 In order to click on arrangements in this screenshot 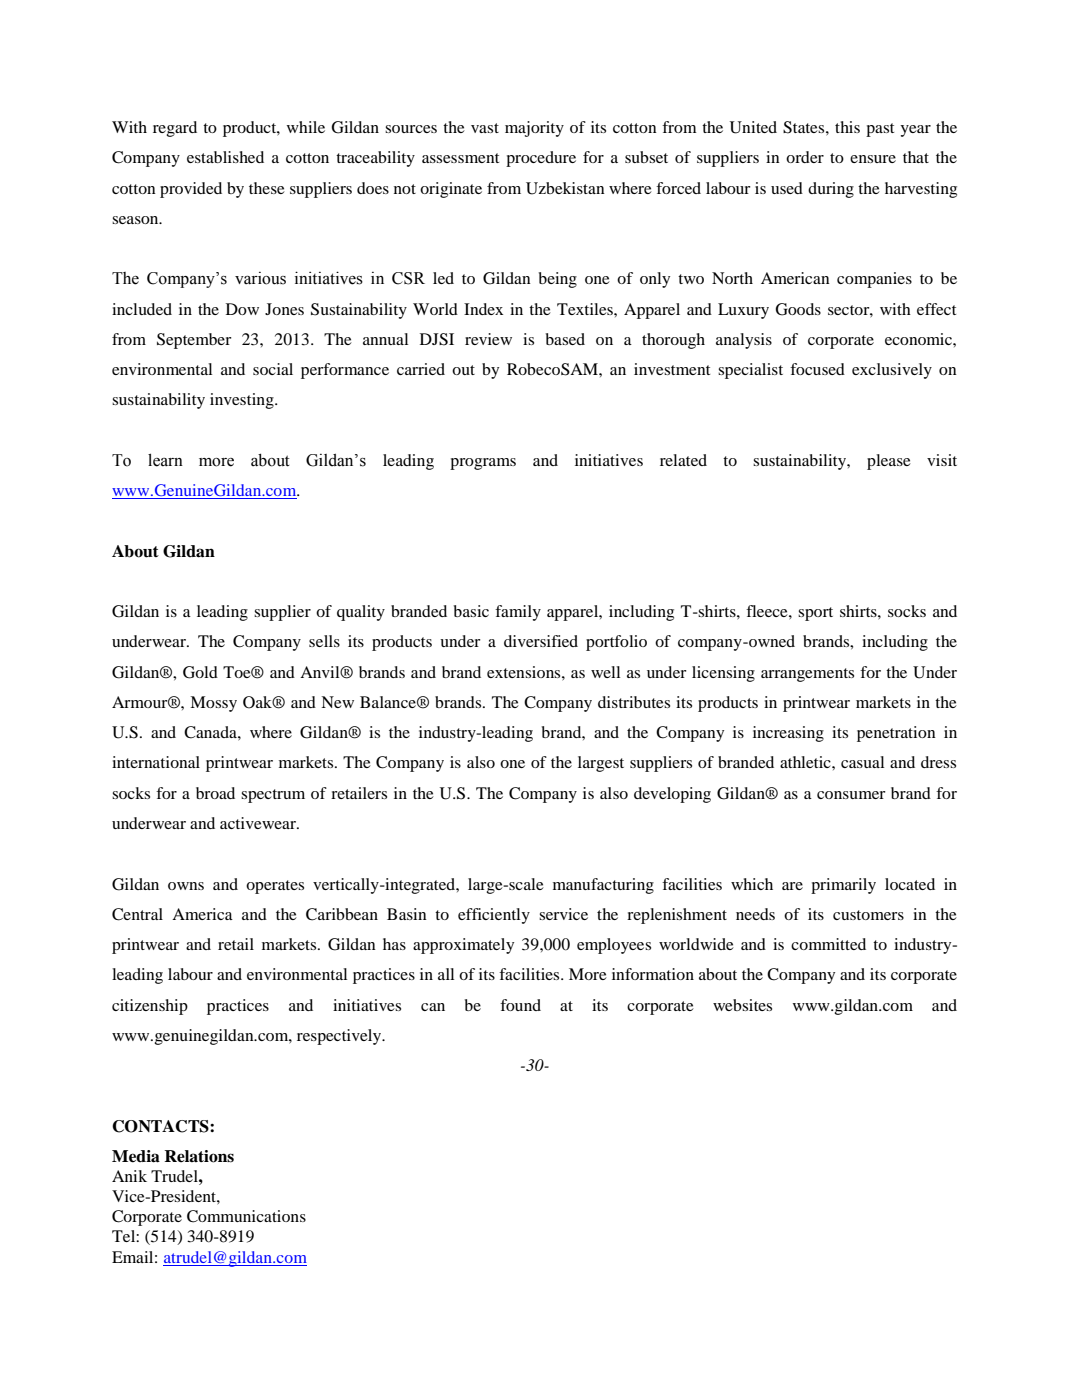, I will do `click(807, 675)`.
